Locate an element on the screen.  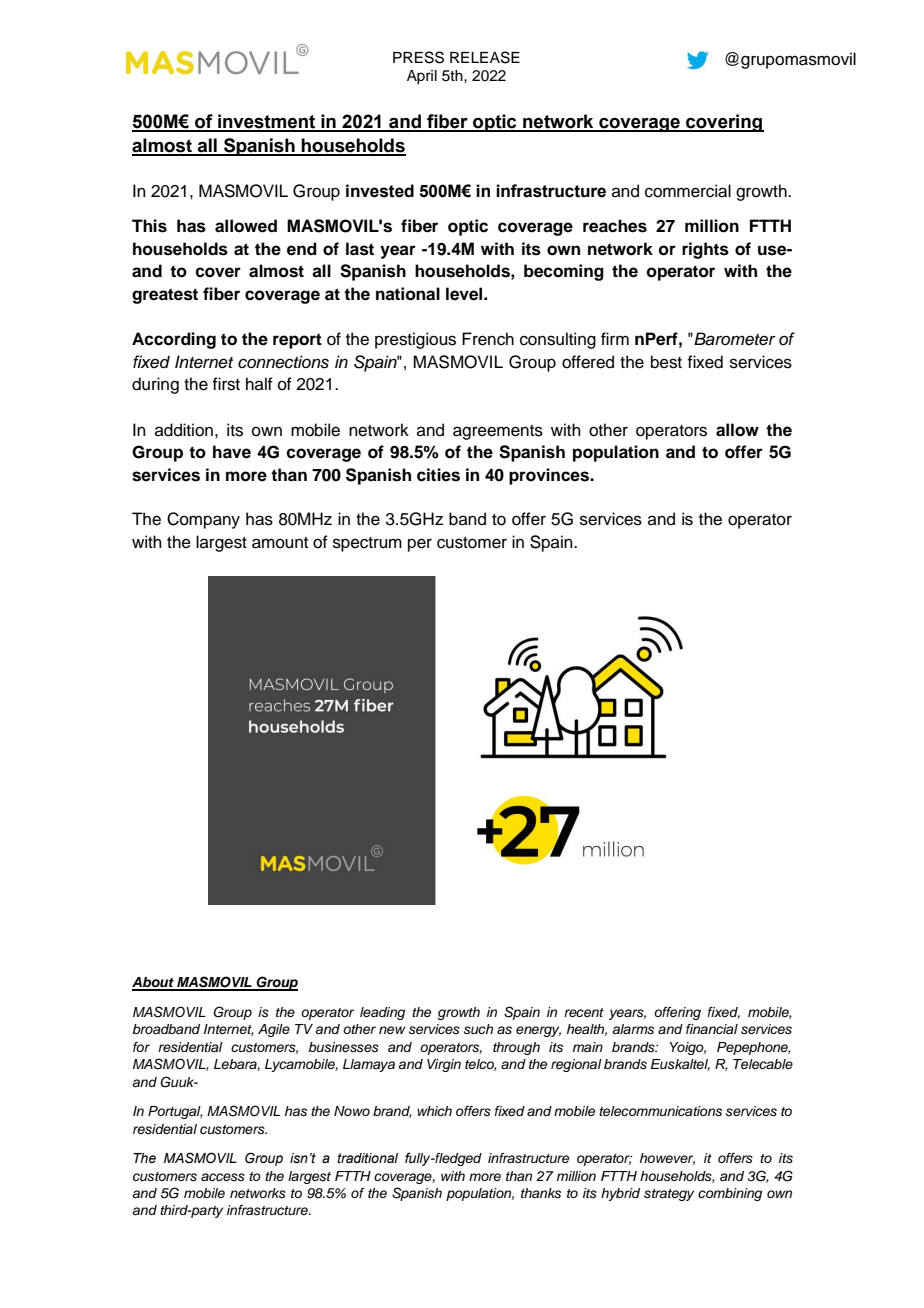
spectrum is located at coordinates (367, 544).
